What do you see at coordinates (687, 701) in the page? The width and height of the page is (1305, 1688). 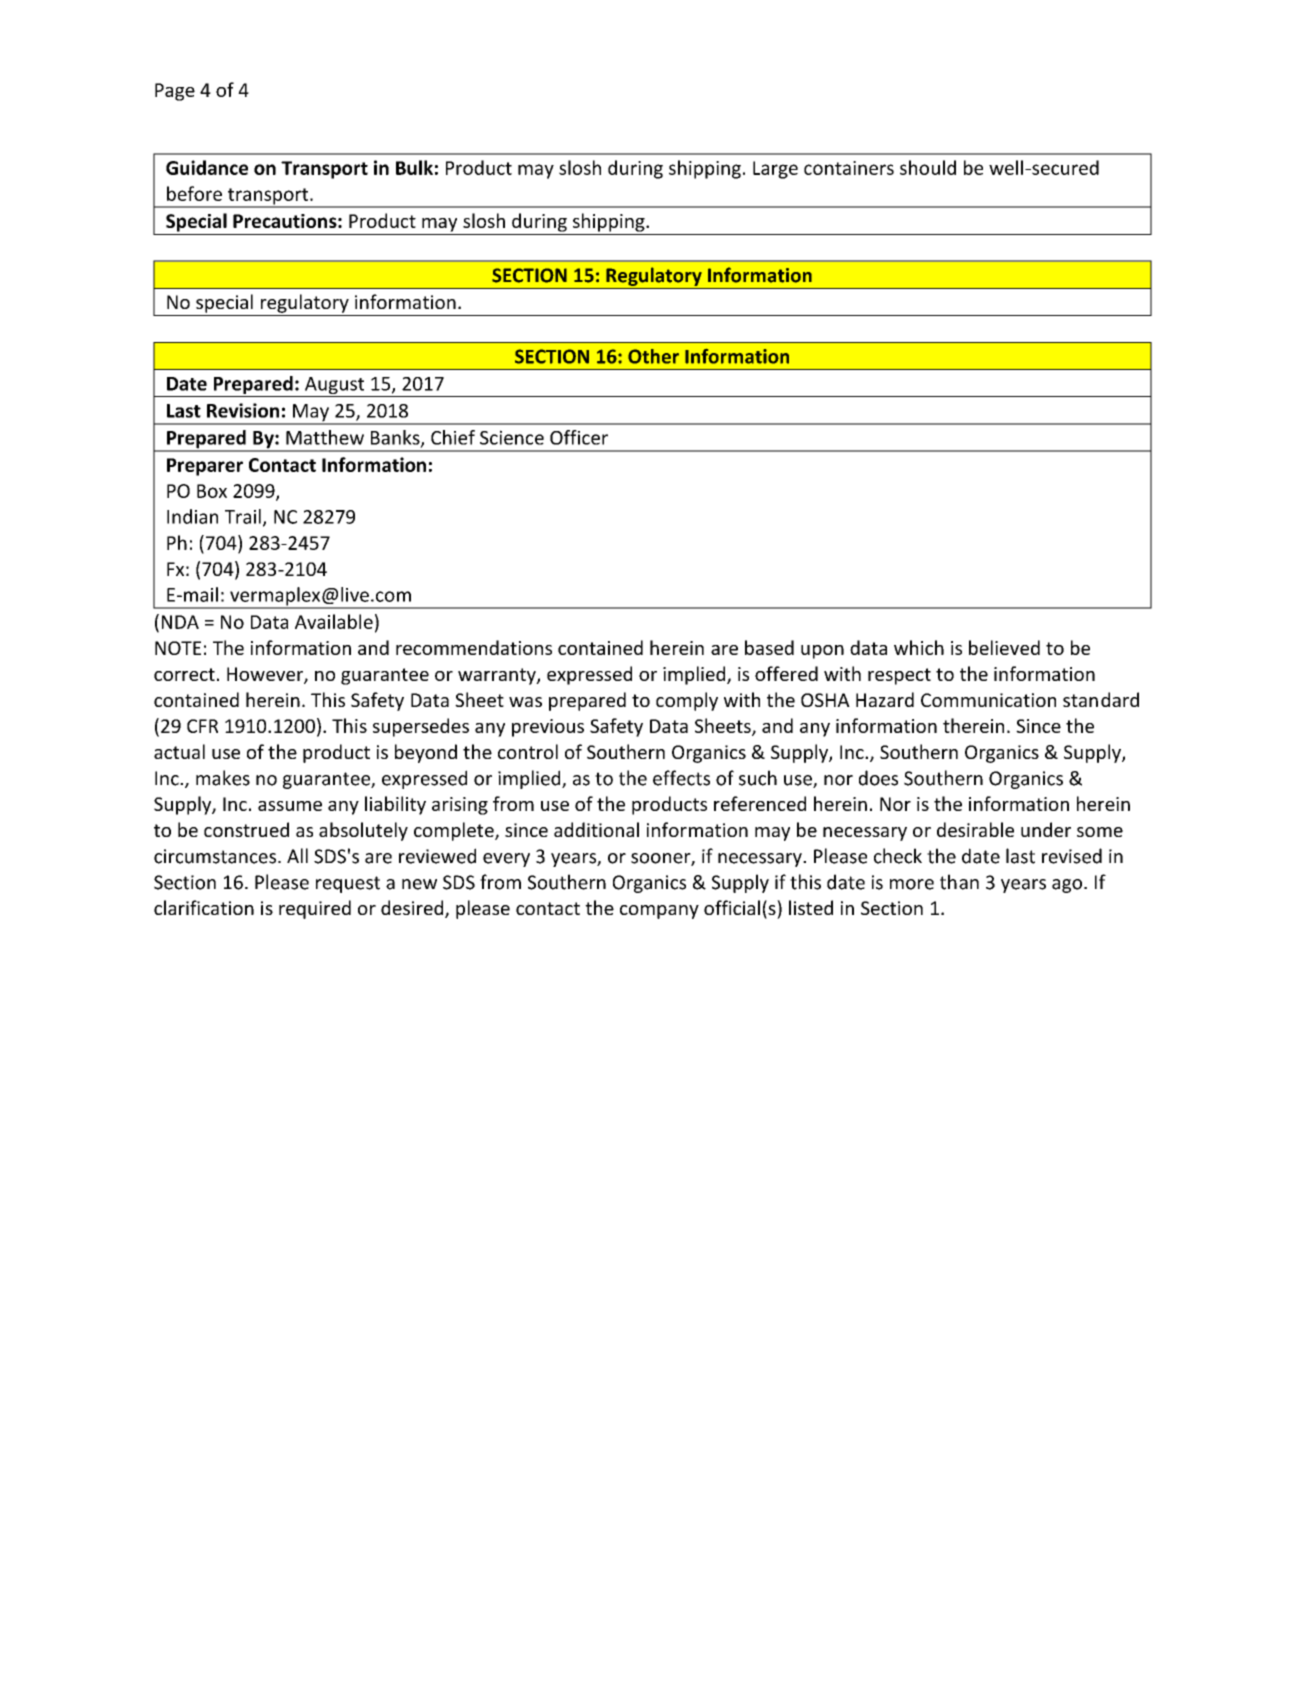 I see `comply` at bounding box center [687, 701].
